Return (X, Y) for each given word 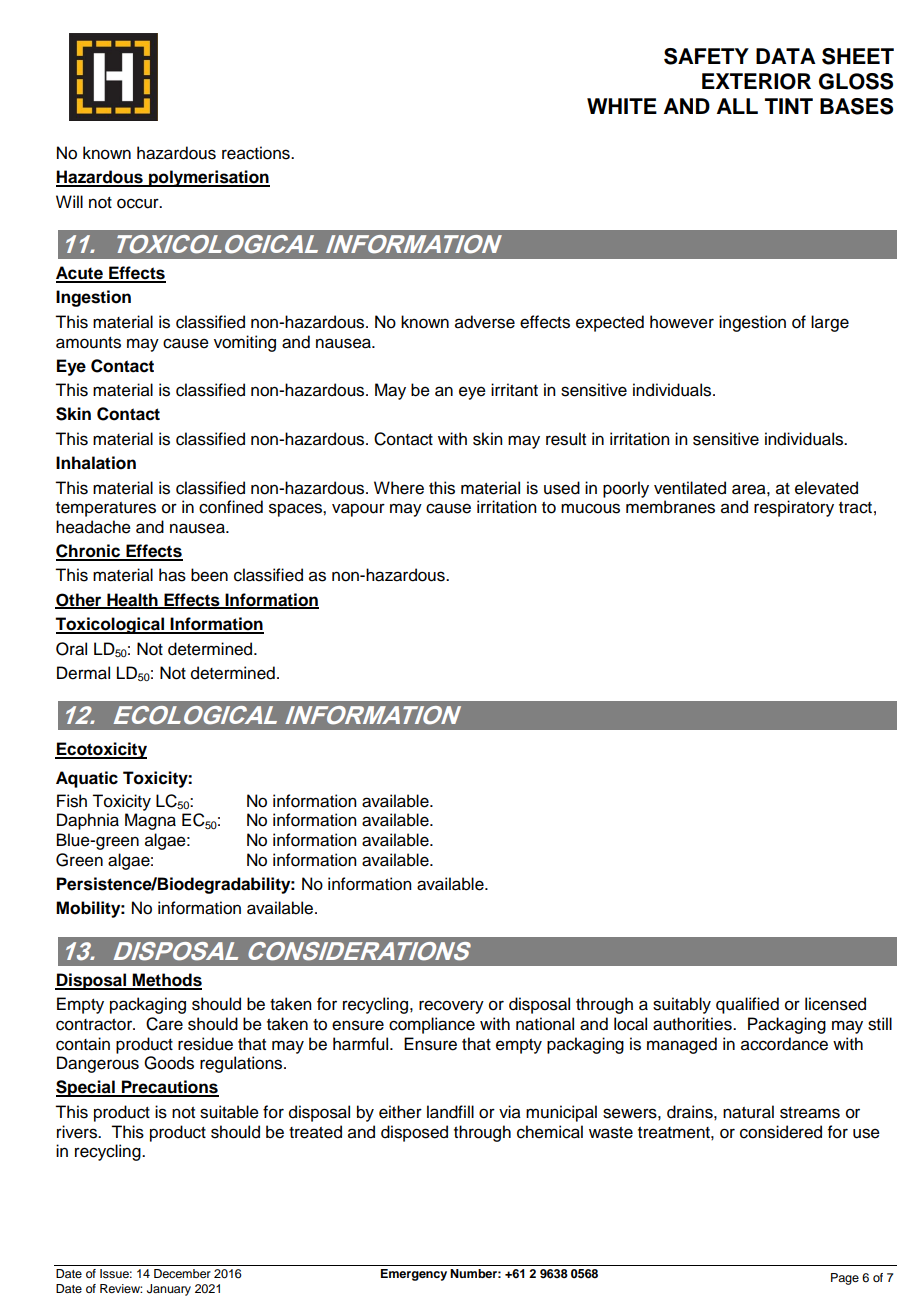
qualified (747, 1005)
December (182, 1273)
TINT (789, 106)
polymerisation (208, 178)
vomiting (245, 343)
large (830, 323)
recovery (451, 1007)
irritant (514, 390)
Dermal (83, 673)
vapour (358, 510)
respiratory (794, 508)
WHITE (622, 106)
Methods (166, 981)
